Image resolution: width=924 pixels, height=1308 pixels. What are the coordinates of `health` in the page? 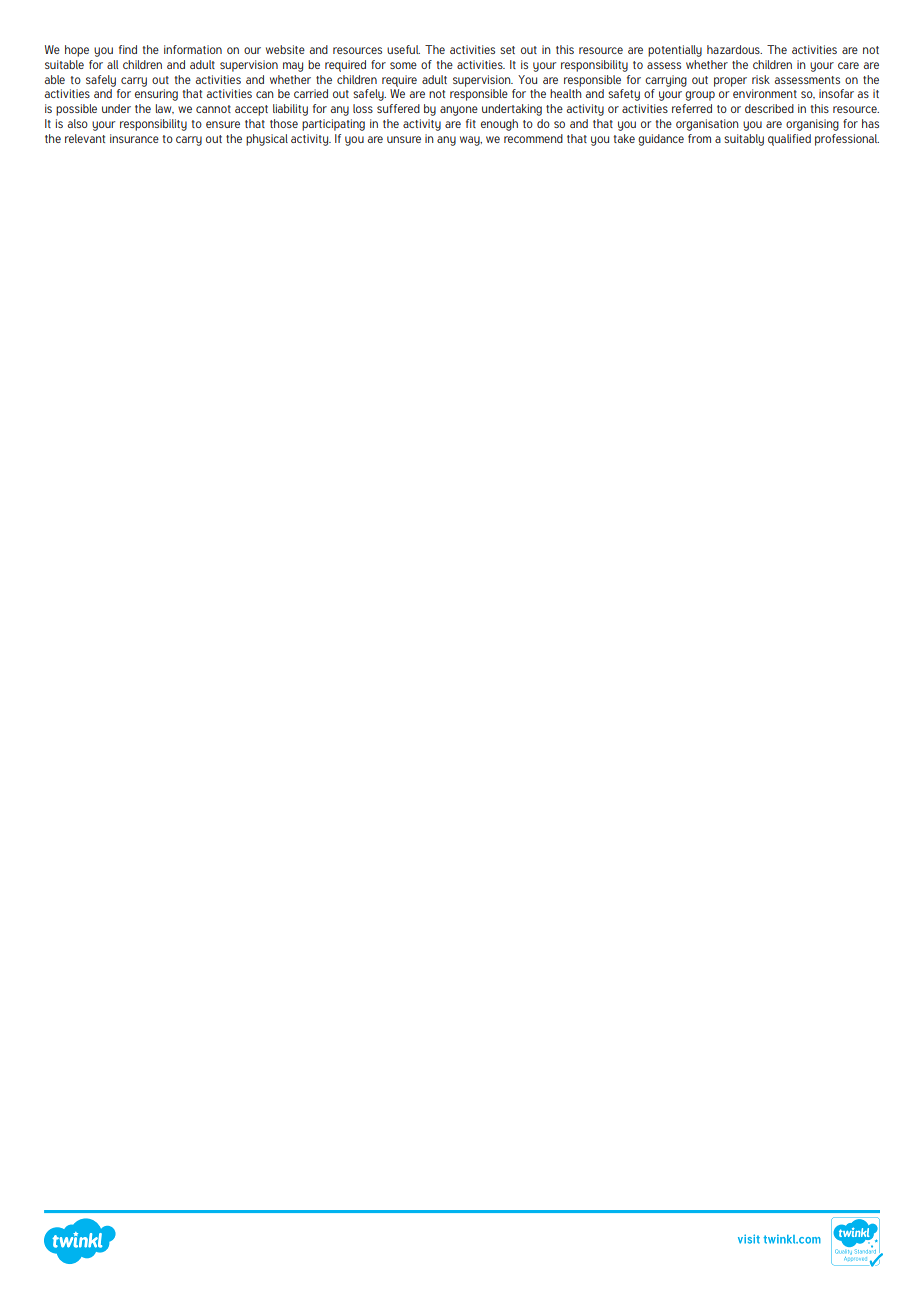 It's located at (566, 93).
